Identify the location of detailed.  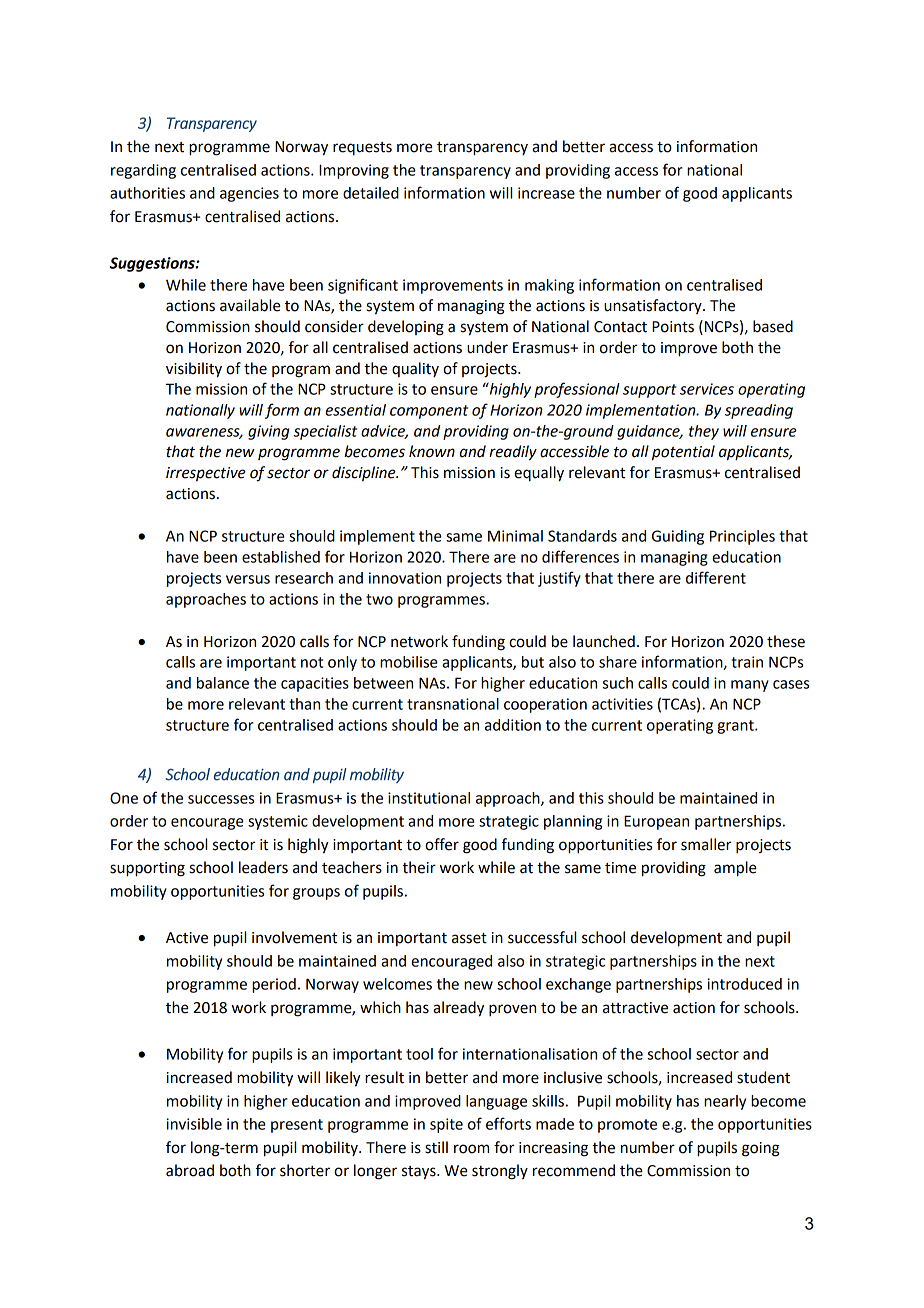
(371, 193).
